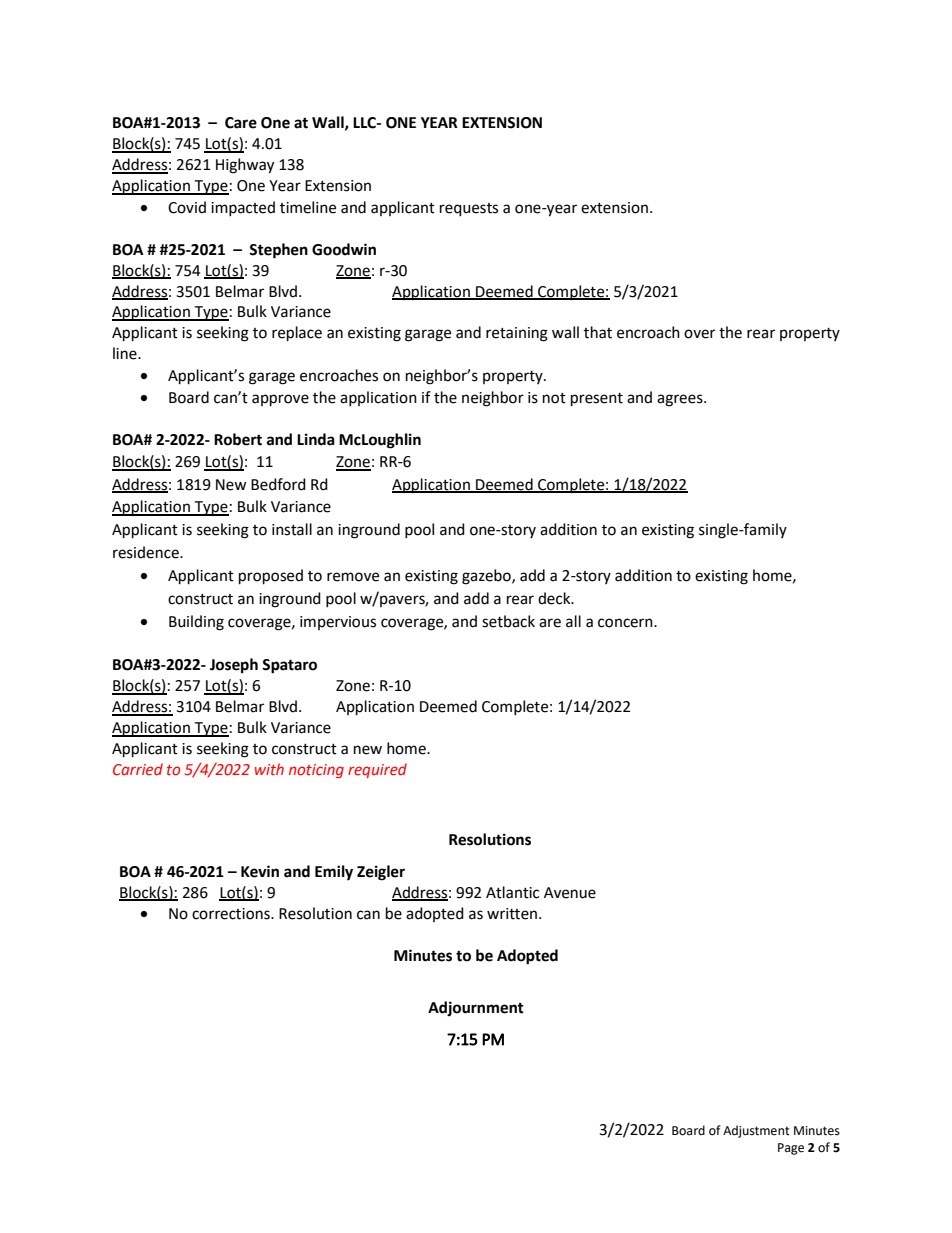 This page has width=952, height=1233. Describe the element at coordinates (476, 1008) in the page. I see `Adjournment` at that location.
